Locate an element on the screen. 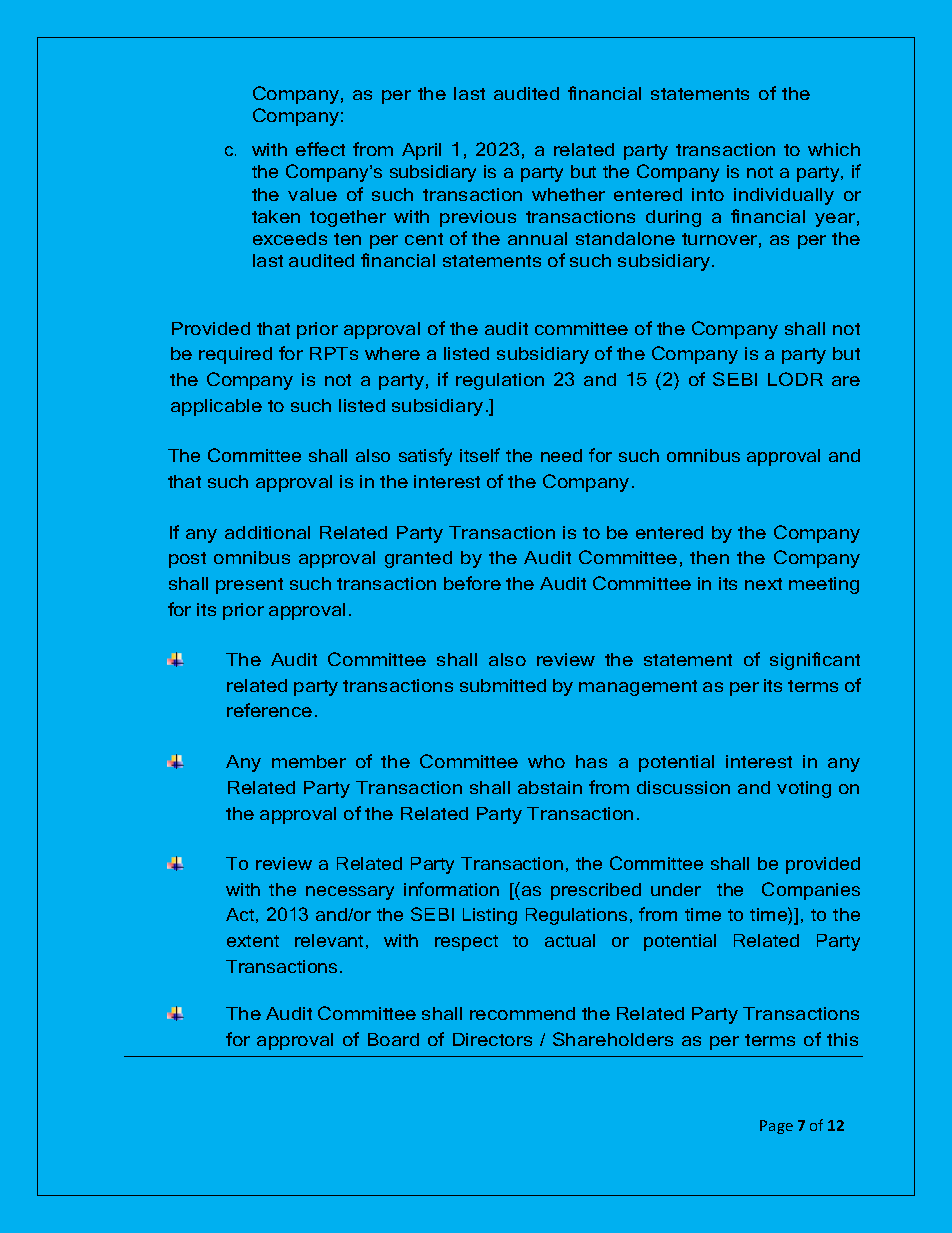  Board is located at coordinates (393, 1039).
